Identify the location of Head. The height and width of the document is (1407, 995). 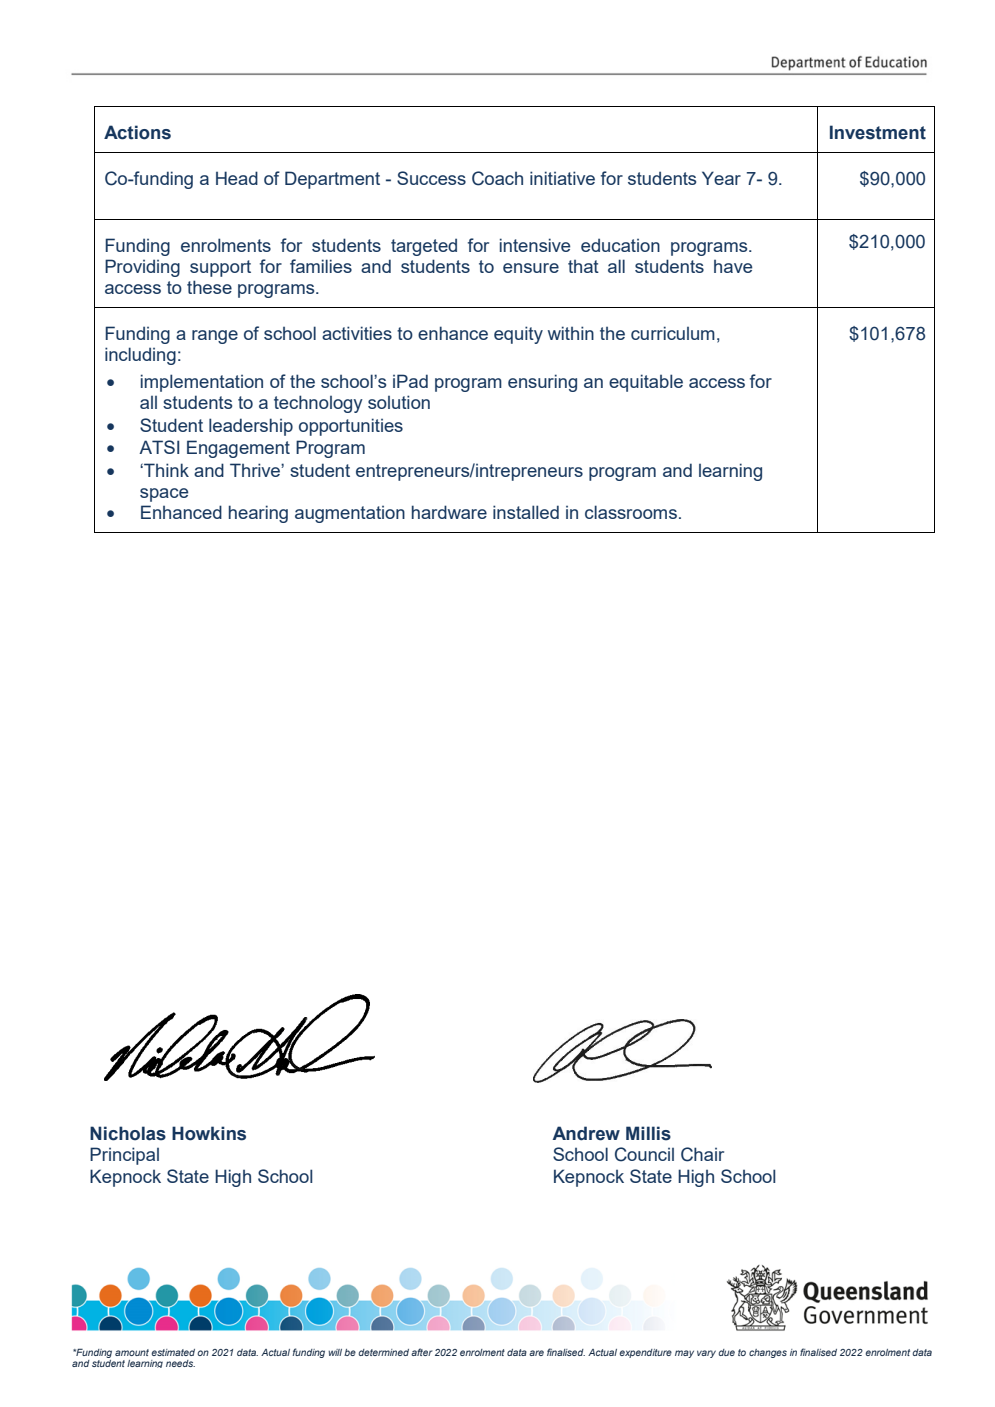
(237, 178).
